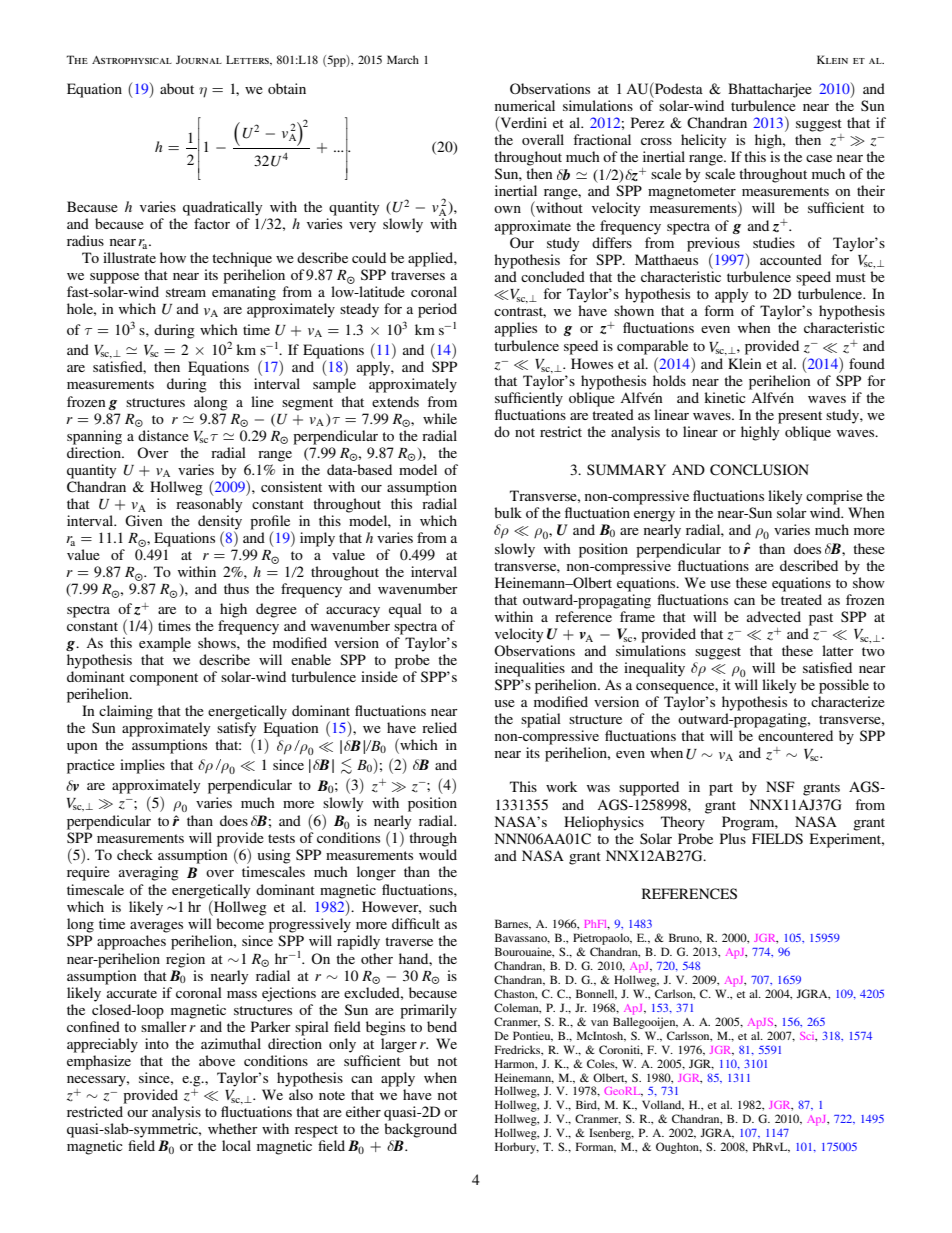 This screenshot has height=1233, width=952. Describe the element at coordinates (437, 310) in the screenshot. I see `period` at that location.
